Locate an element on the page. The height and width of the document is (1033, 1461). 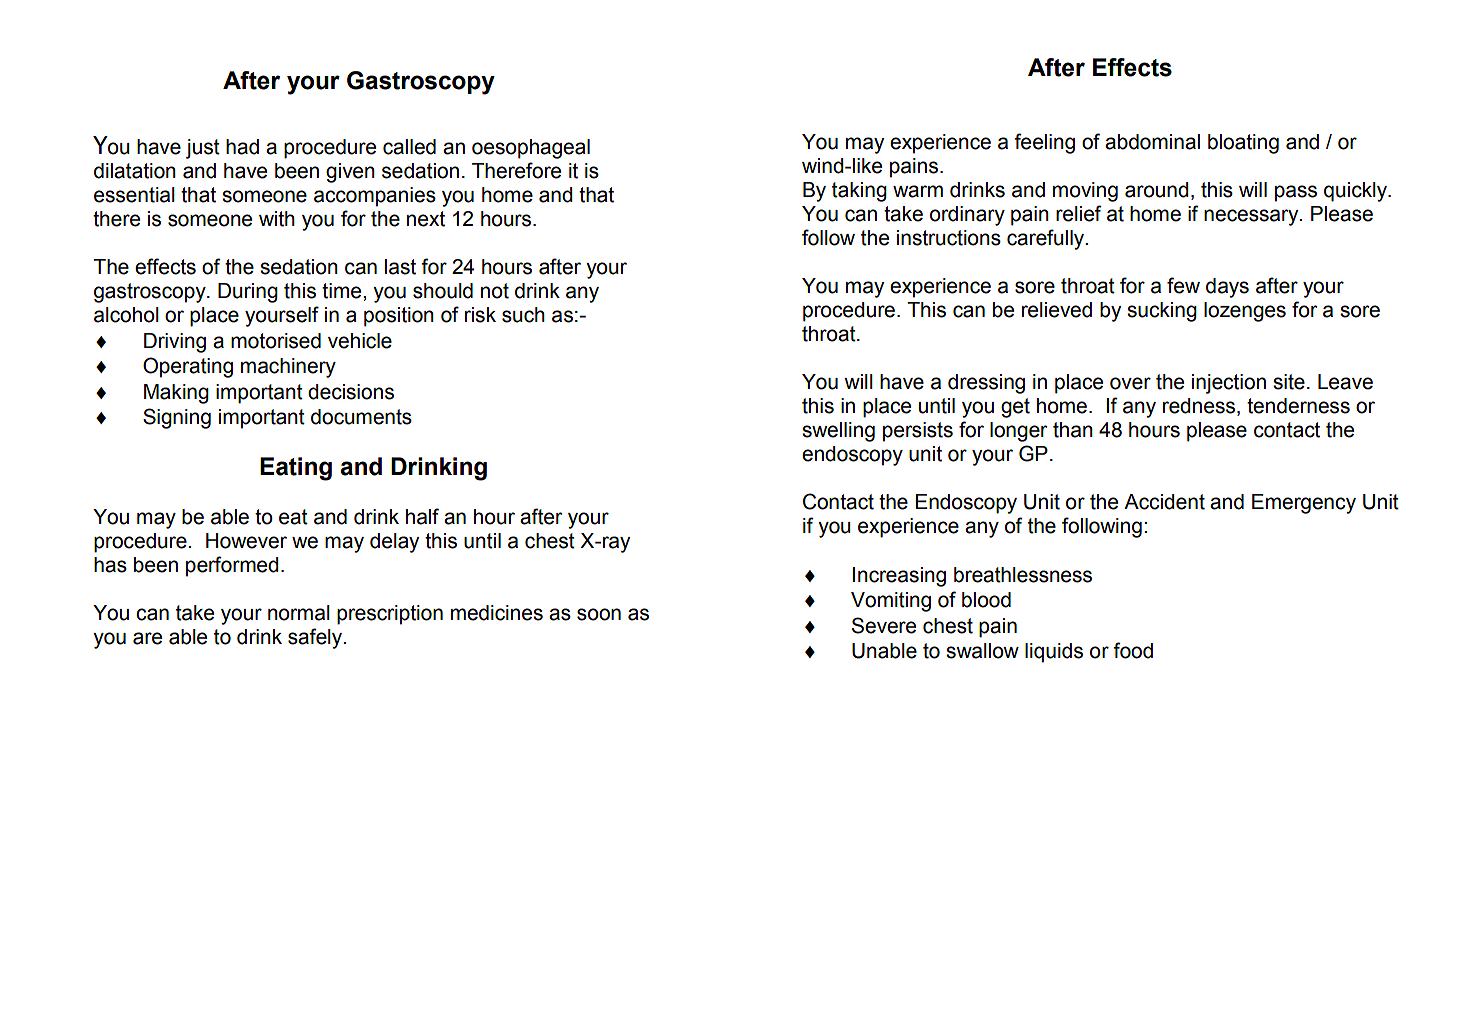
not is located at coordinates (495, 291).
